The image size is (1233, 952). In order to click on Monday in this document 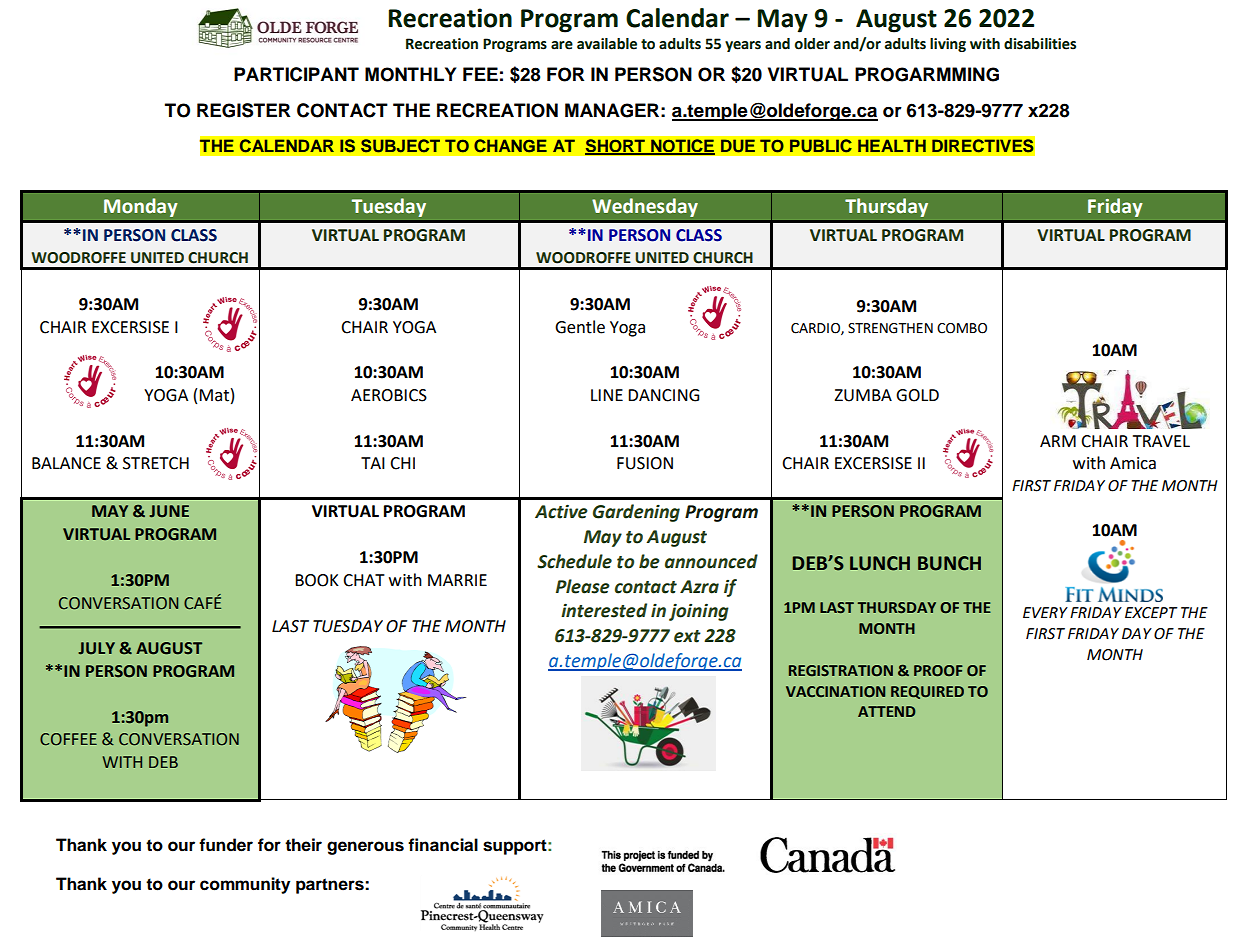, I will do `click(140, 208)`.
